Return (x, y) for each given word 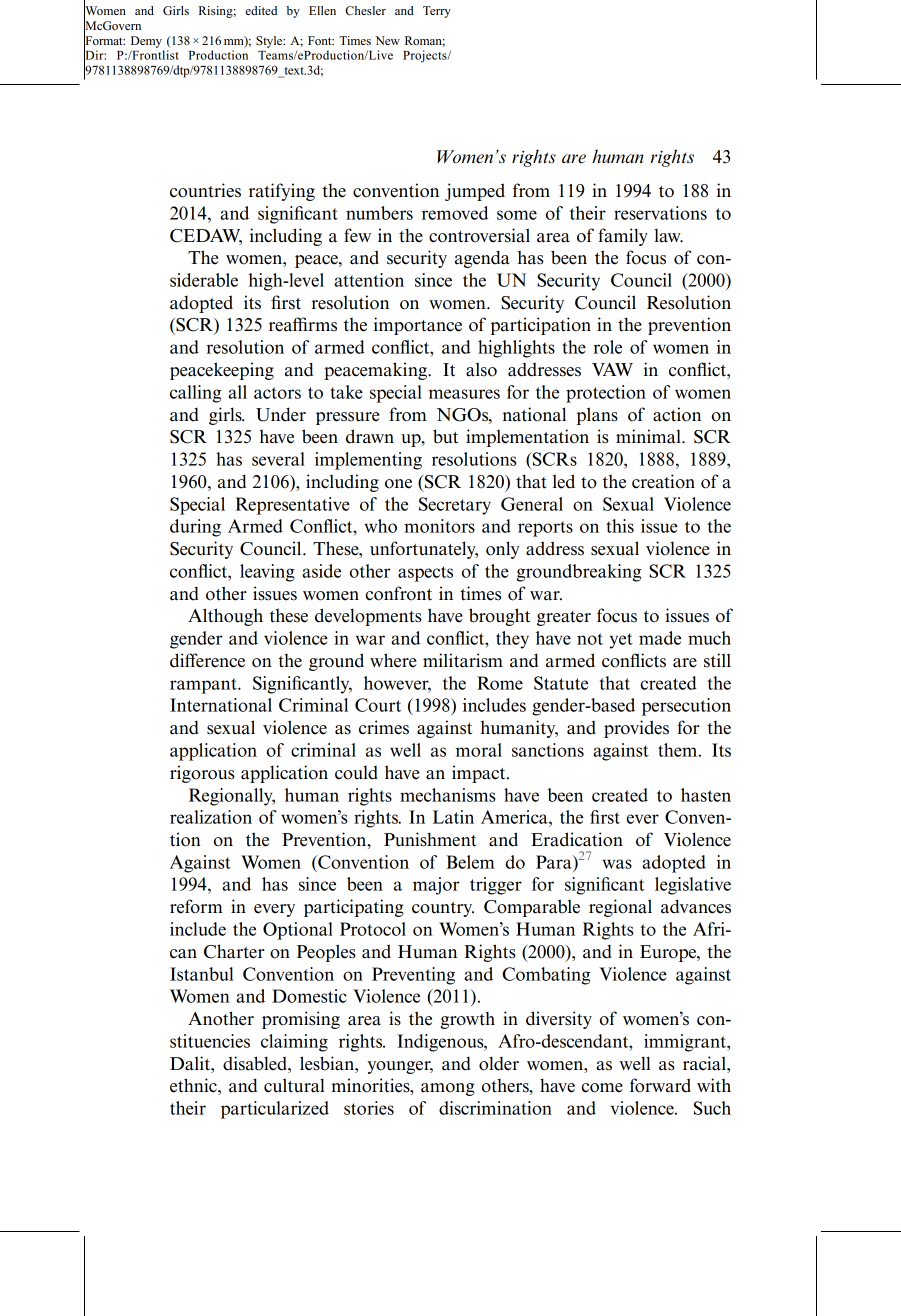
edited (261, 10)
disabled (256, 1063)
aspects (425, 574)
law (668, 236)
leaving (267, 573)
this (620, 526)
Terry (437, 12)
